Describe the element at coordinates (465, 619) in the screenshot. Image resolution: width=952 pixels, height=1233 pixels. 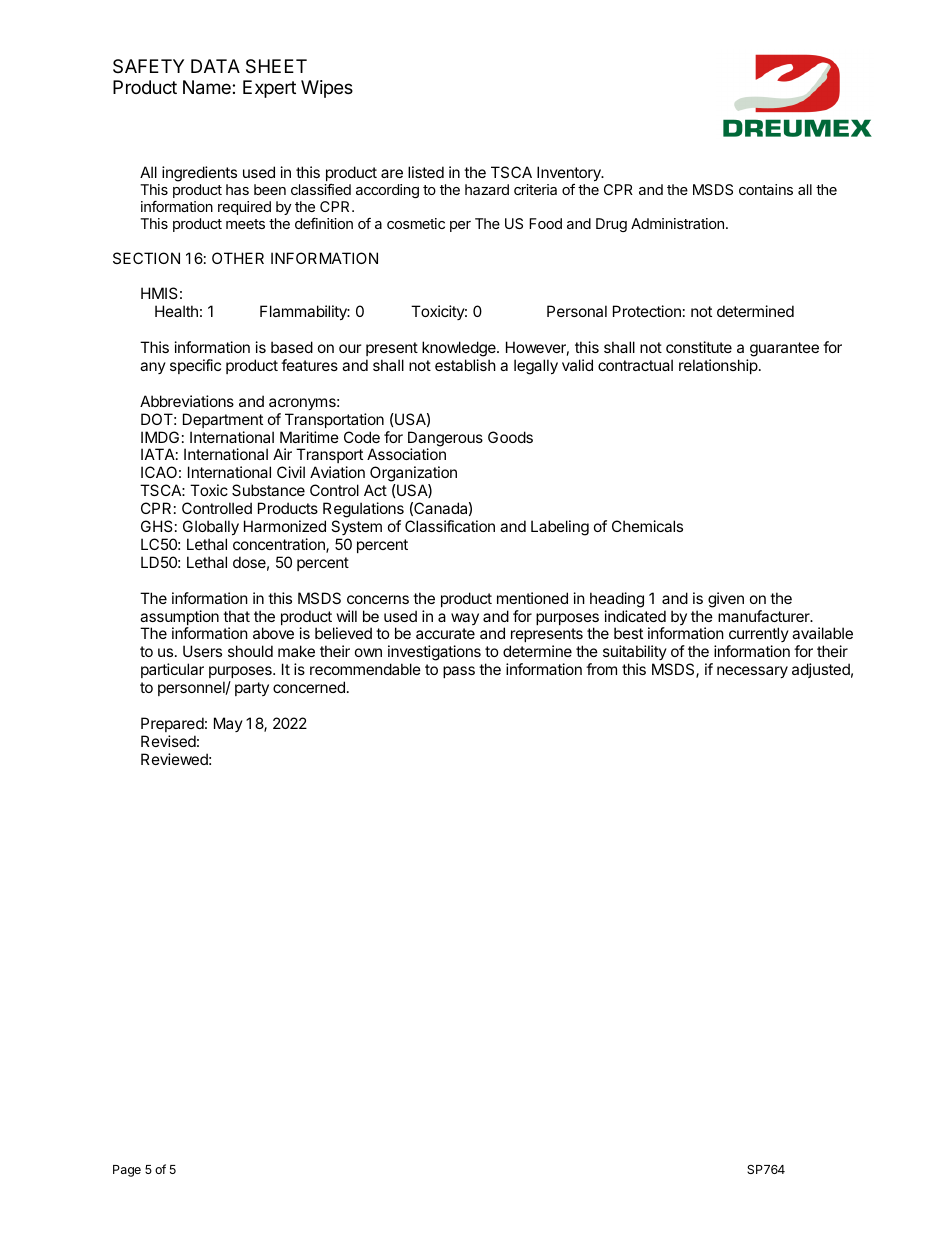
I see `way` at that location.
